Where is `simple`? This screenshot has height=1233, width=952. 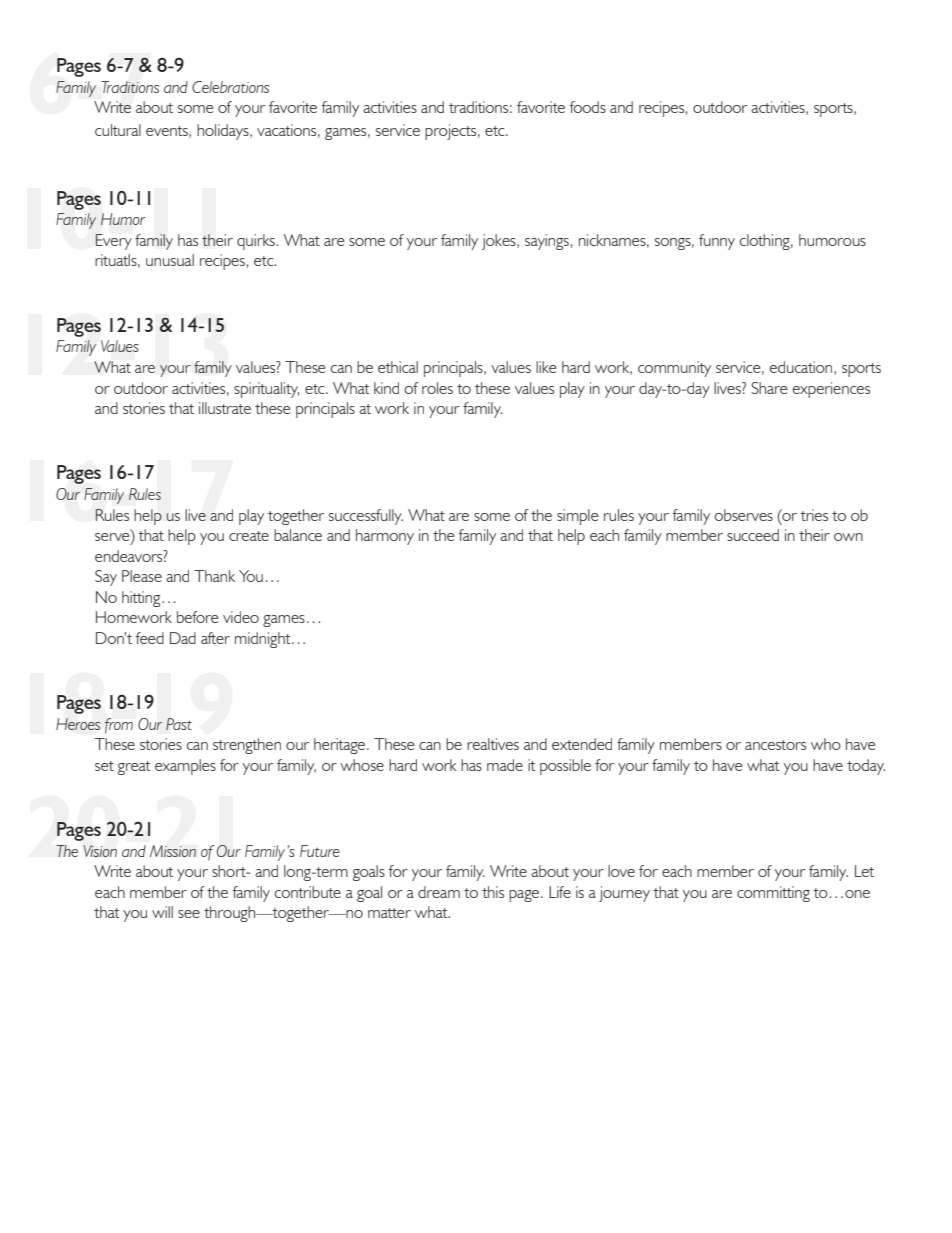 simple is located at coordinates (577, 517).
